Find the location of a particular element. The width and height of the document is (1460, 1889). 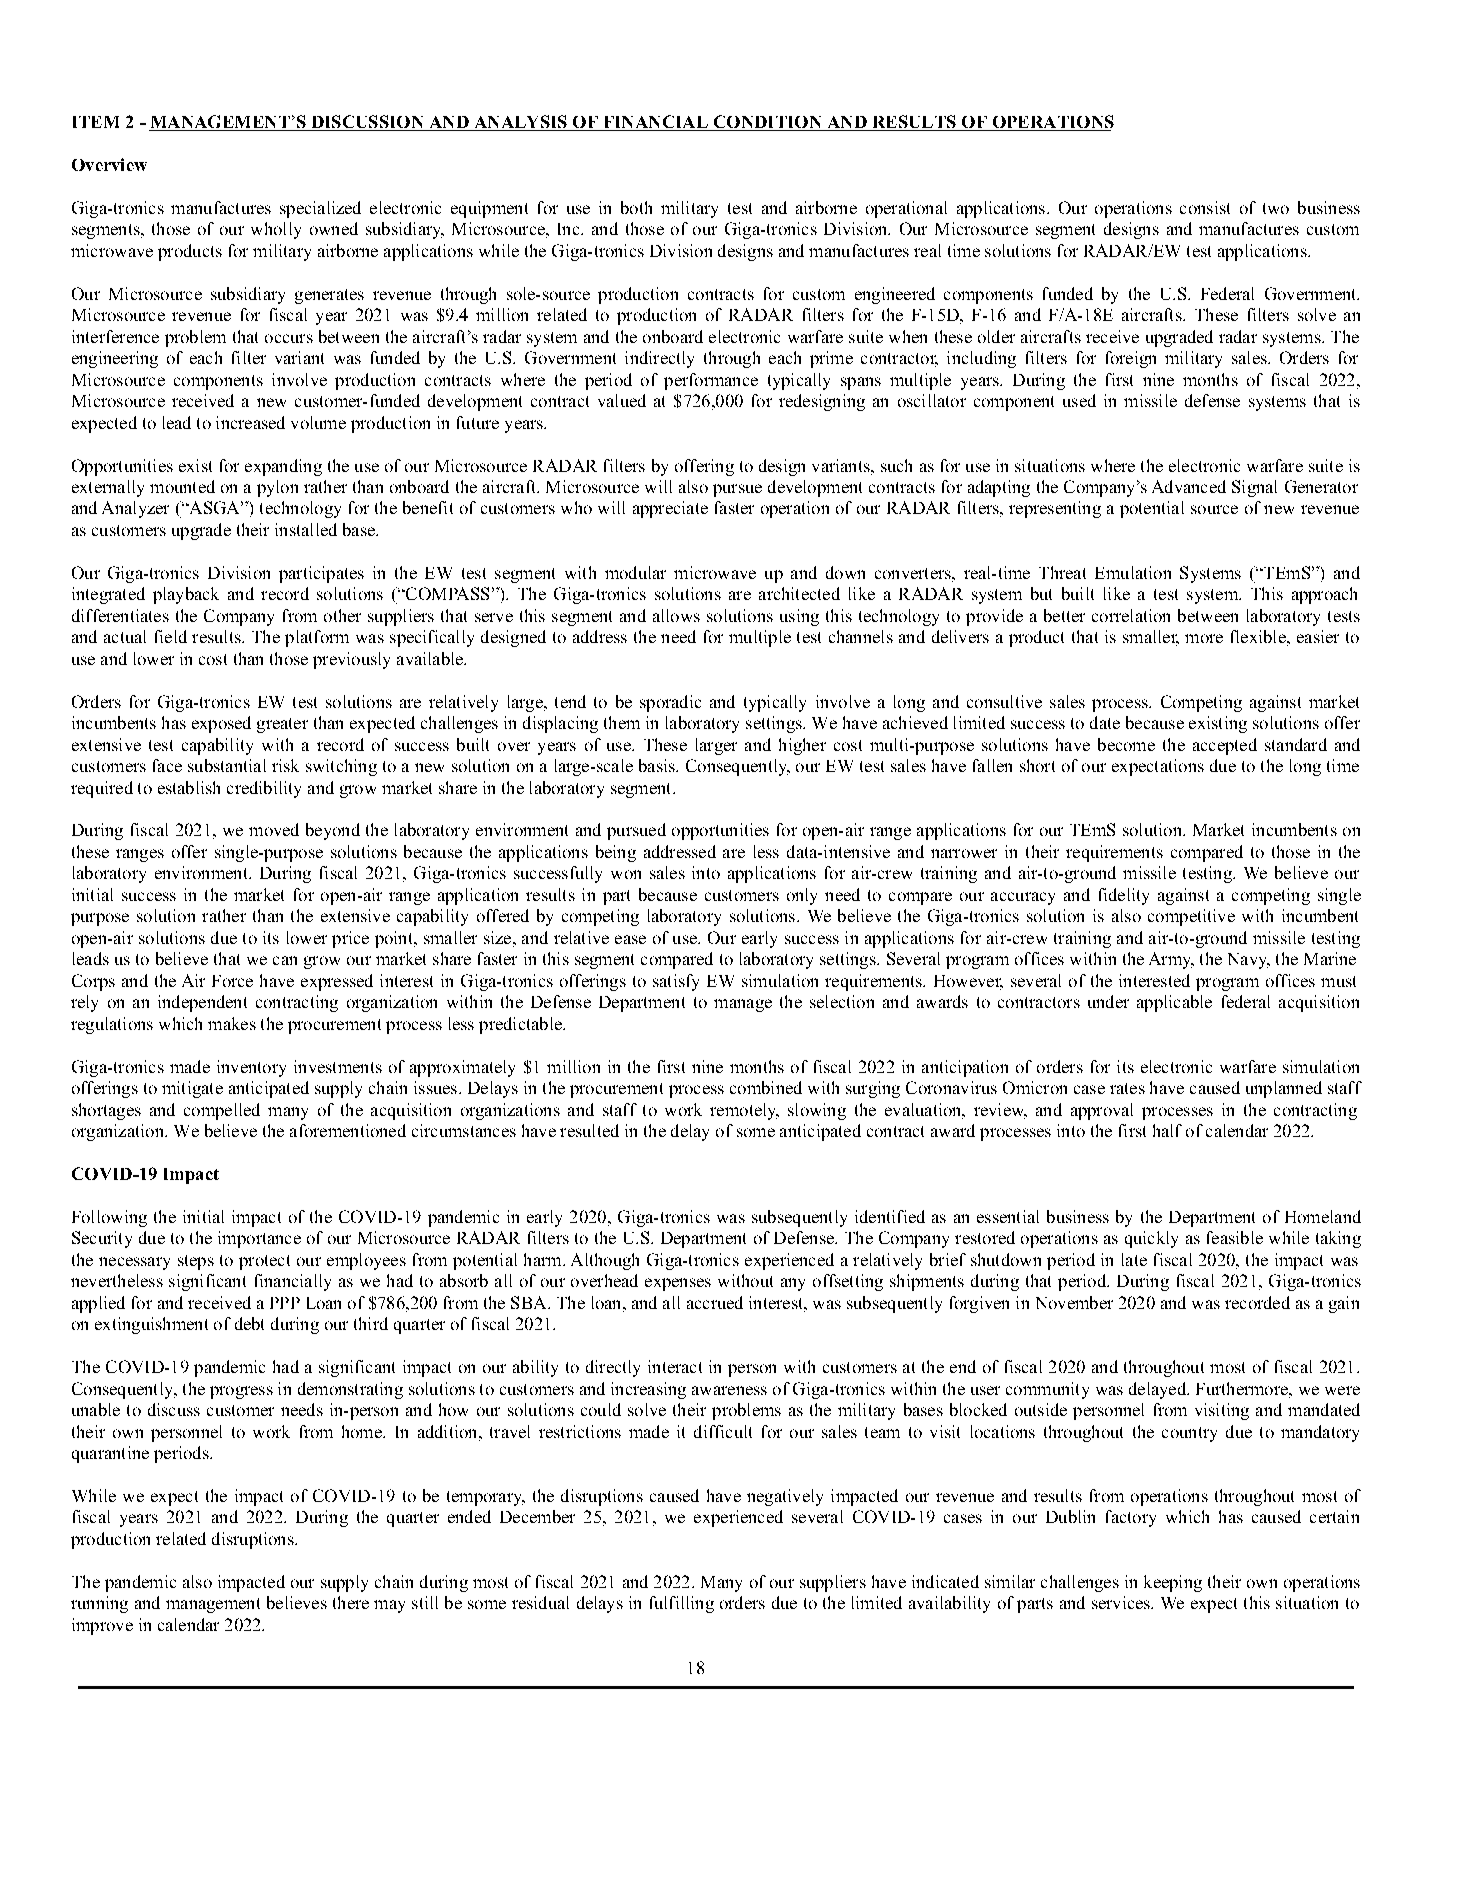

moved is located at coordinates (274, 829).
